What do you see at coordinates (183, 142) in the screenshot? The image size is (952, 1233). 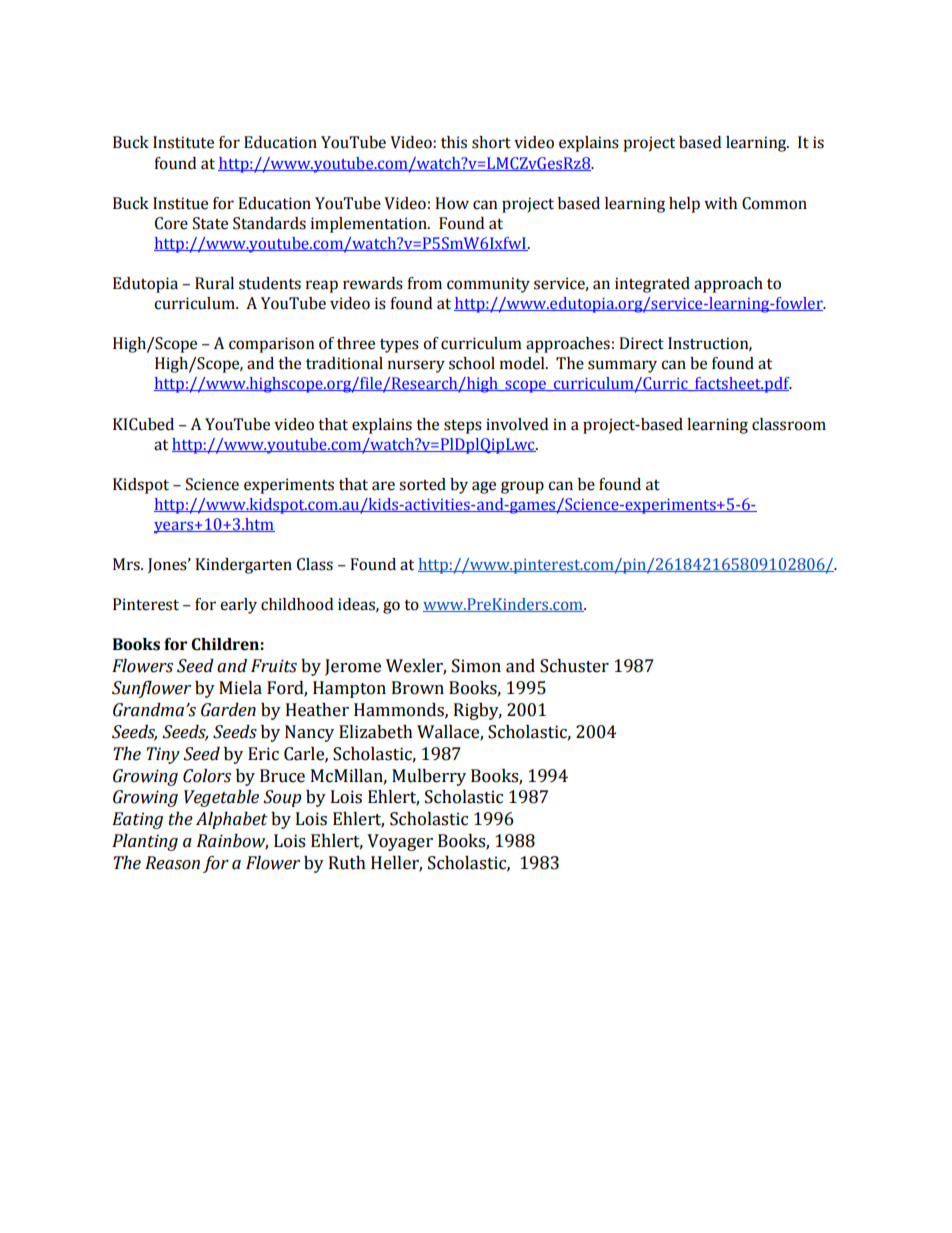 I see `Institute` at bounding box center [183, 142].
